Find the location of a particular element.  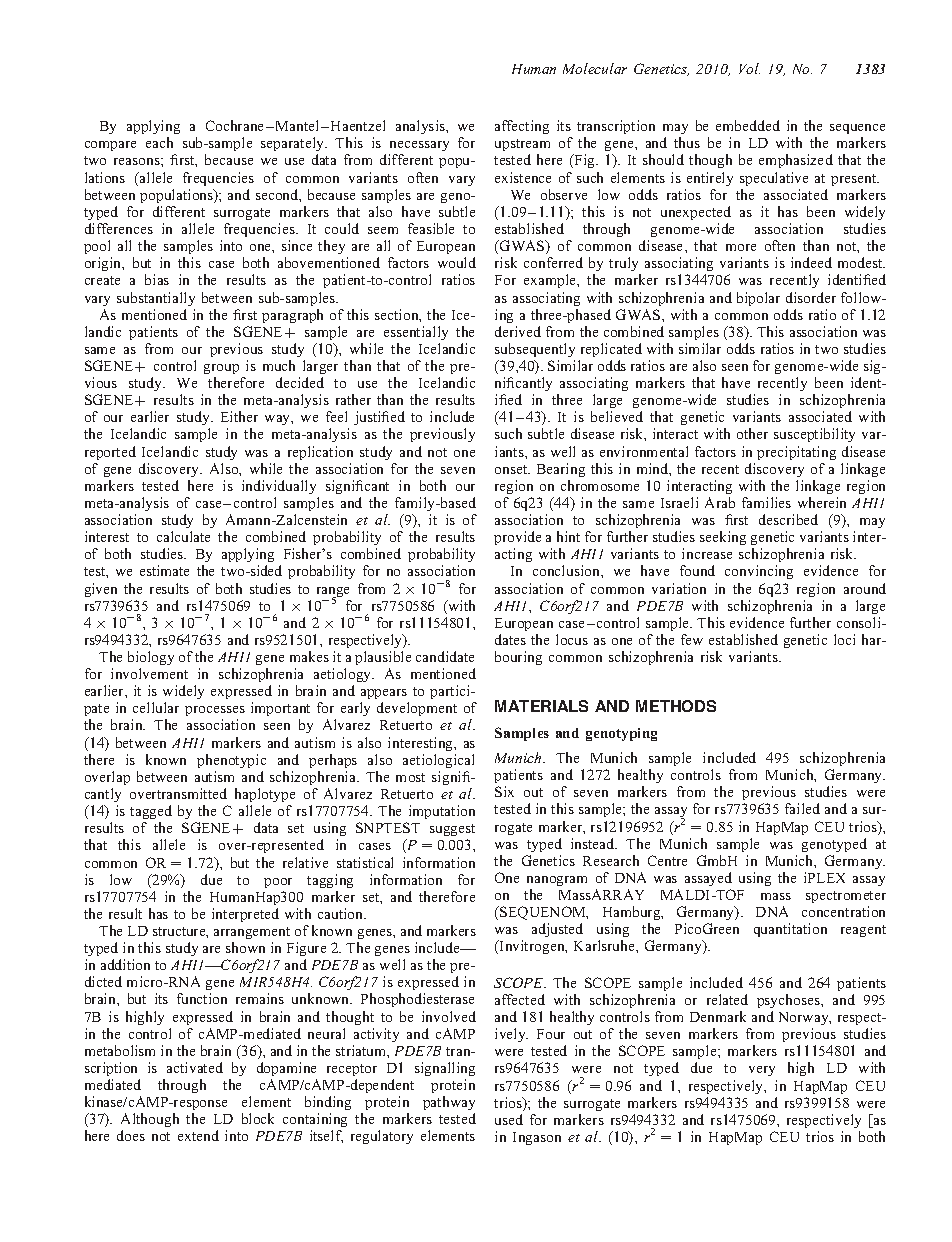

embedded is located at coordinates (748, 125).
